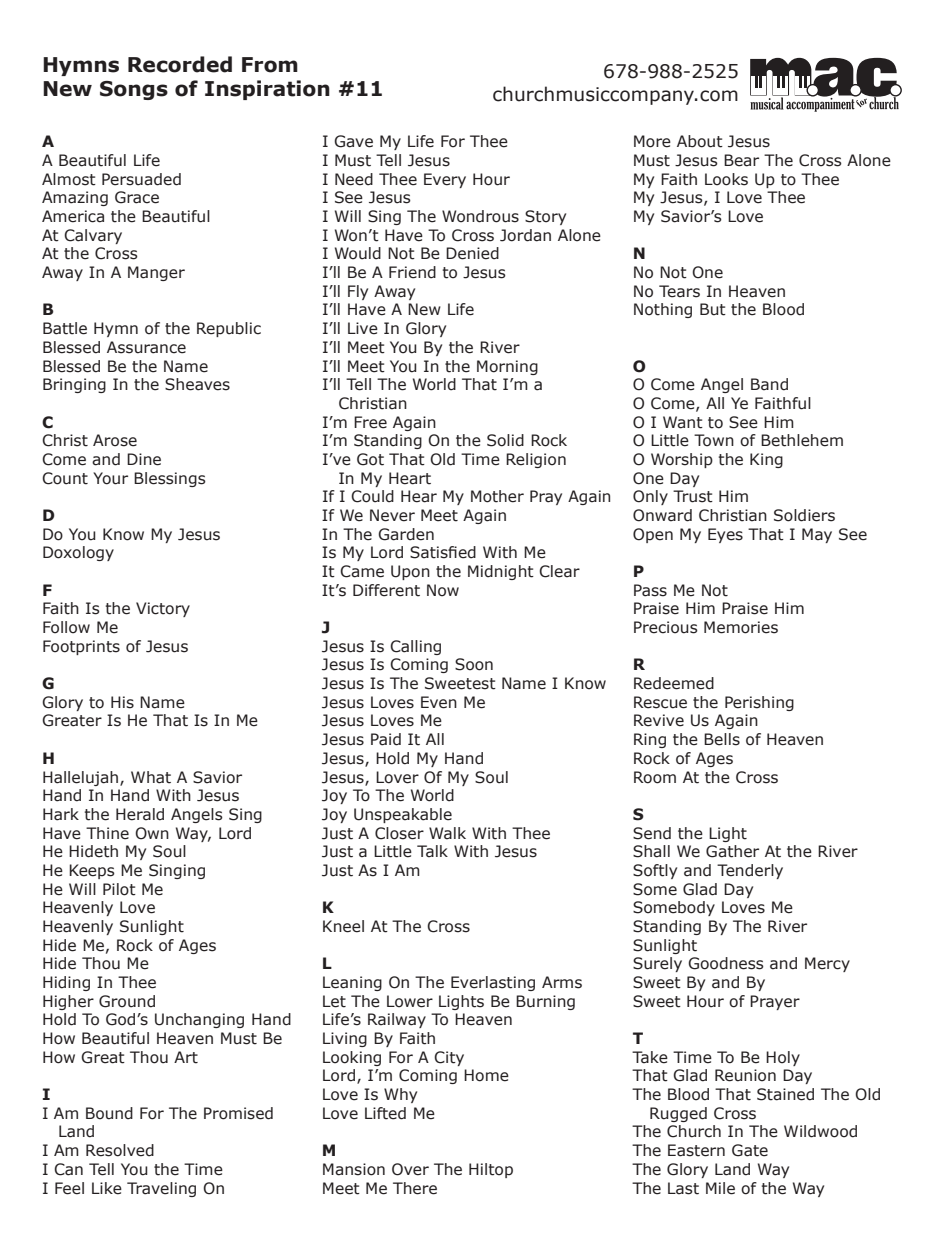 The width and height of the screenshot is (952, 1233). I want to click on There, so click(415, 1188).
